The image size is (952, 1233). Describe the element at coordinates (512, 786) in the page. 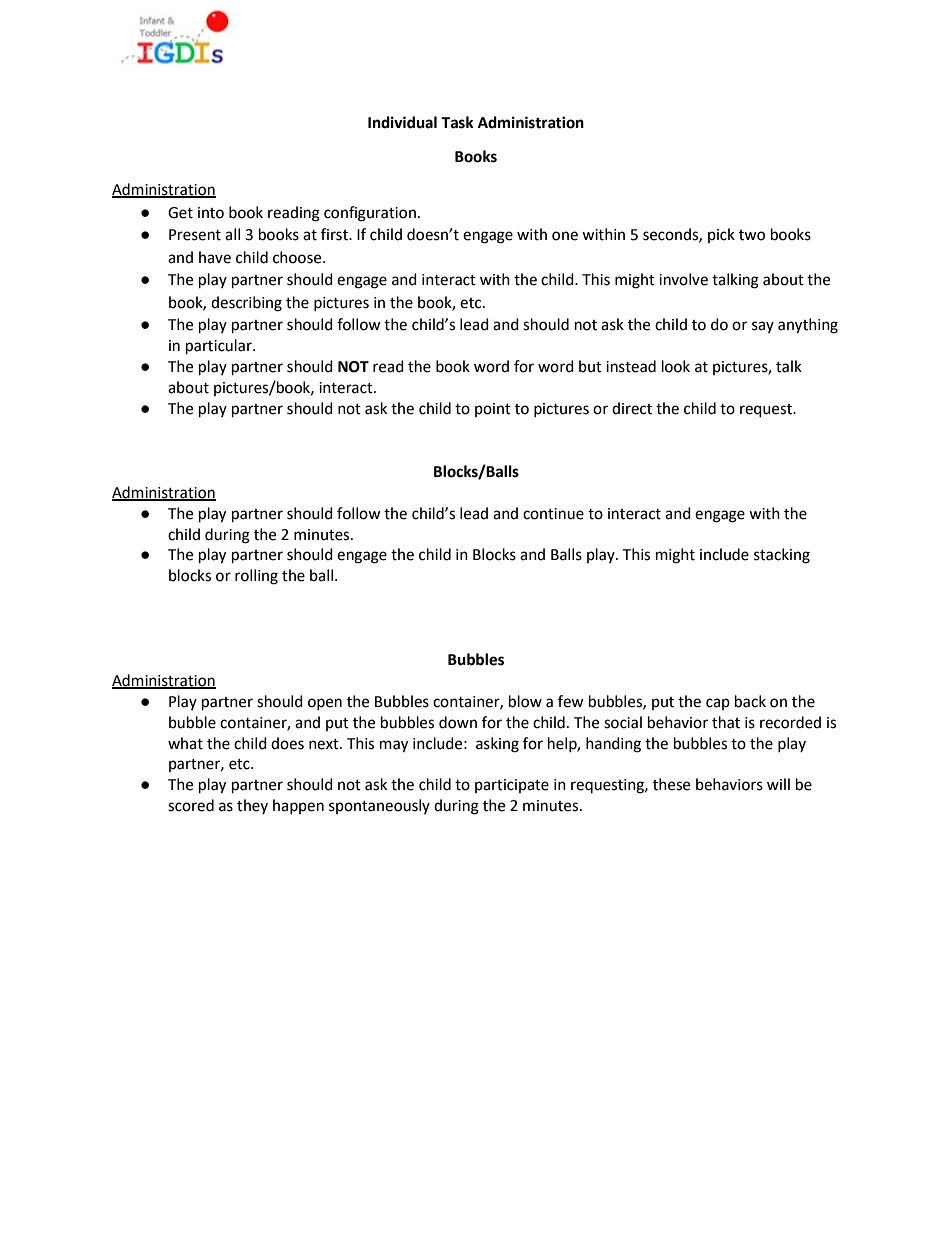

I see `participate` at that location.
